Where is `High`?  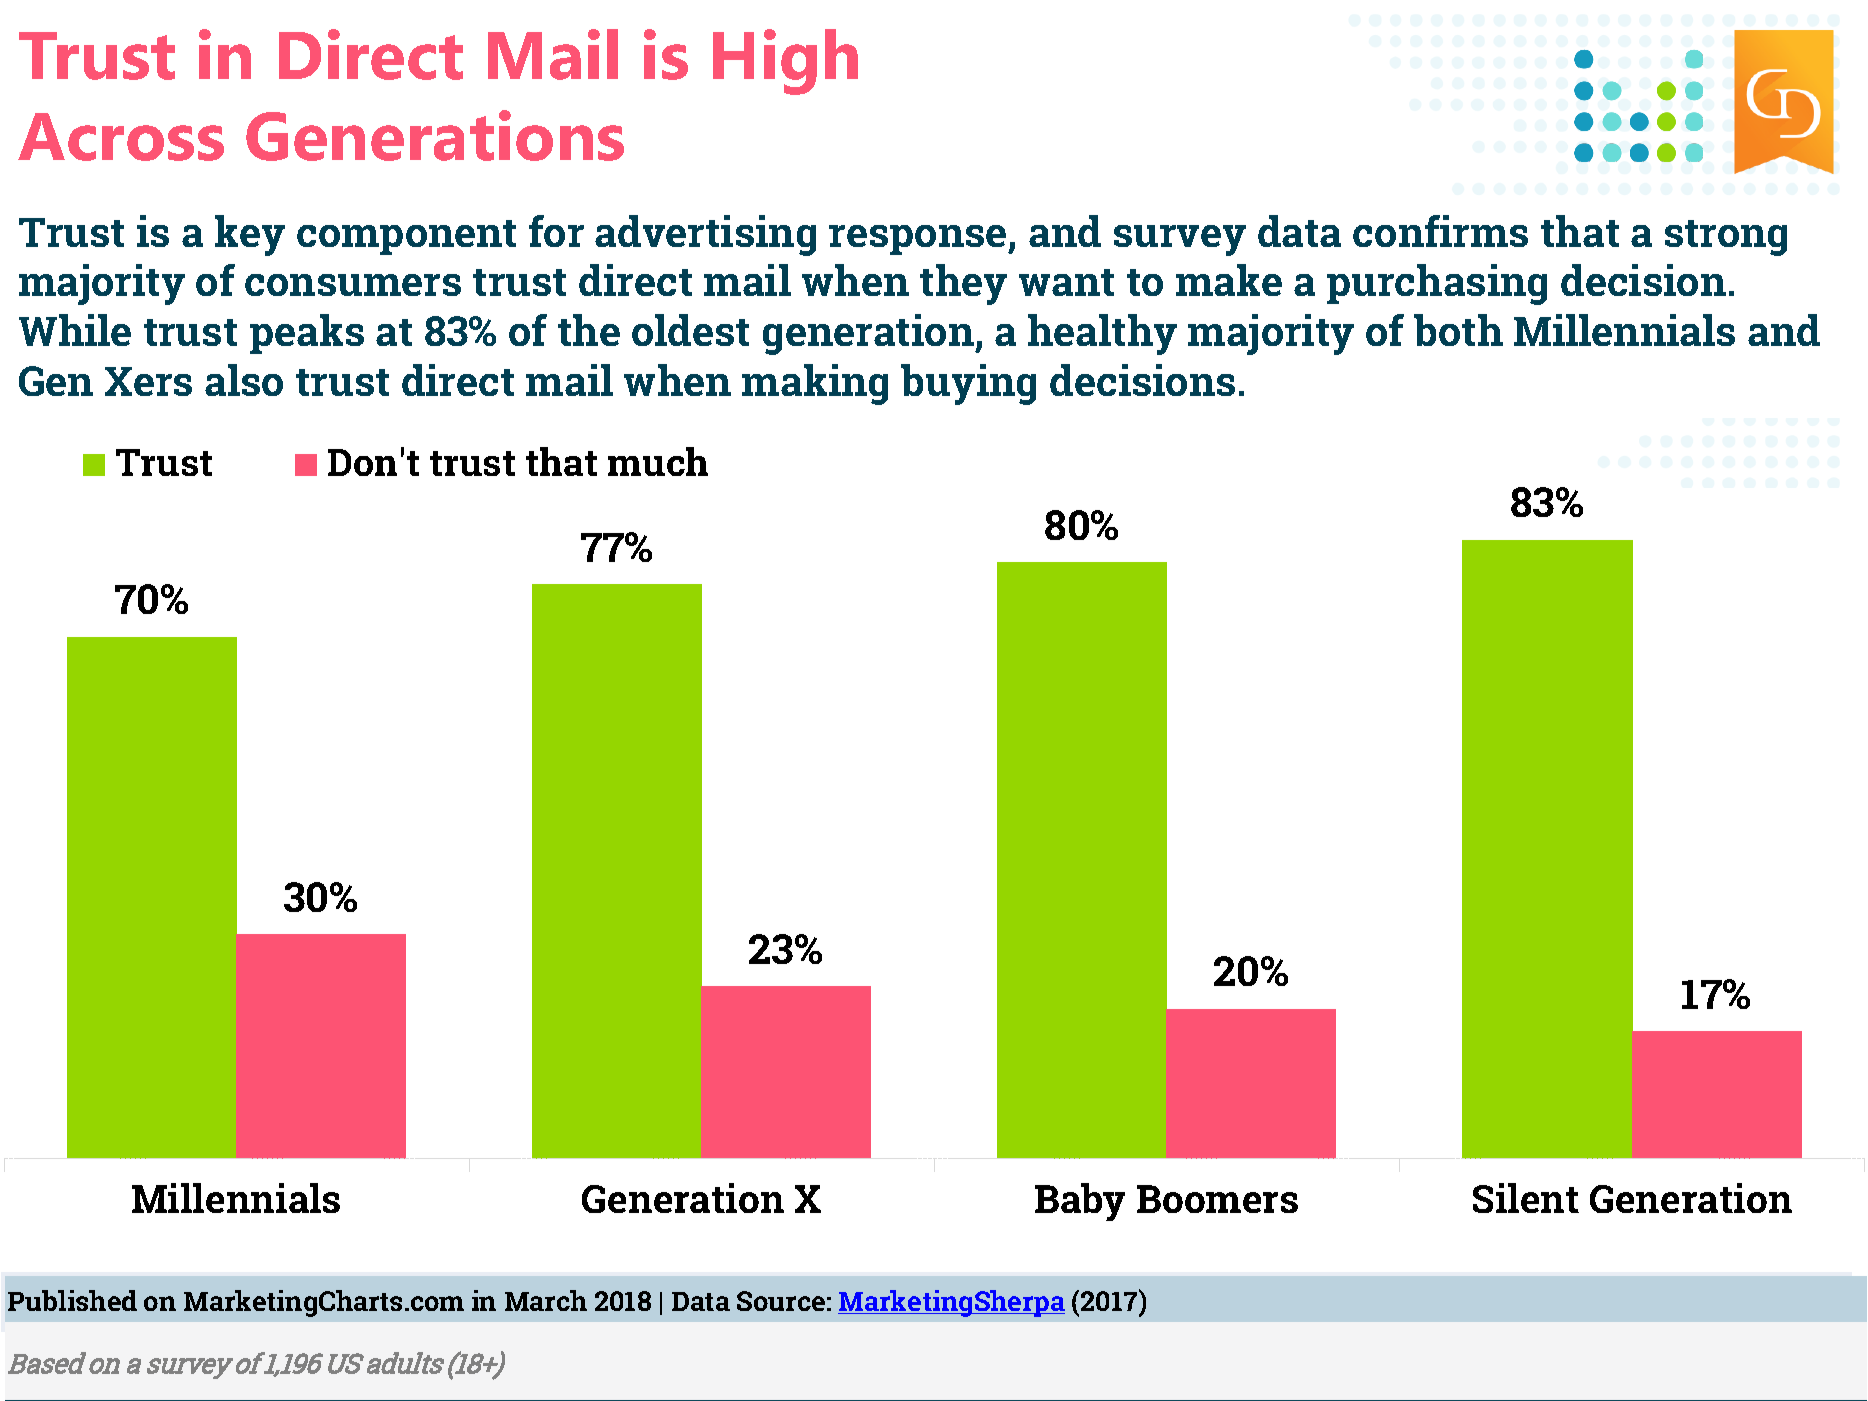
High is located at coordinates (785, 62).
